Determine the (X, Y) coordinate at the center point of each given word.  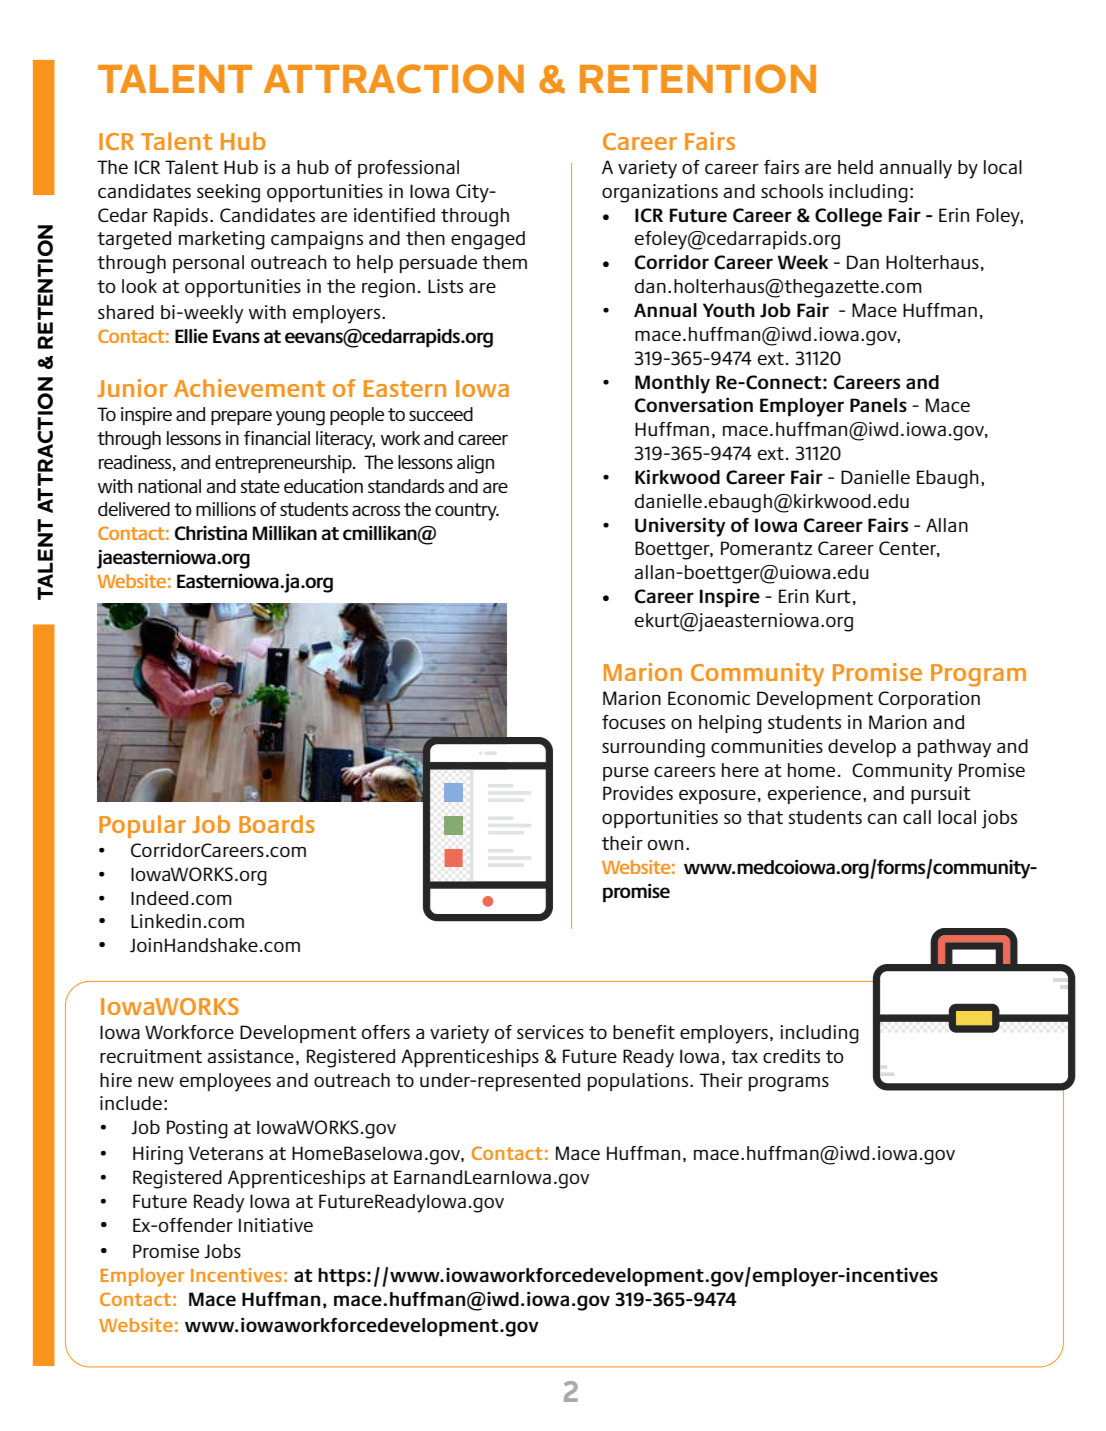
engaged (488, 240)
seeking (228, 193)
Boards (277, 824)
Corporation (929, 700)
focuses (633, 722)
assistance (250, 1056)
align (475, 464)
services (550, 1032)
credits (791, 1056)
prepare (241, 418)
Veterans (226, 1153)
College (848, 217)
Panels (878, 405)
